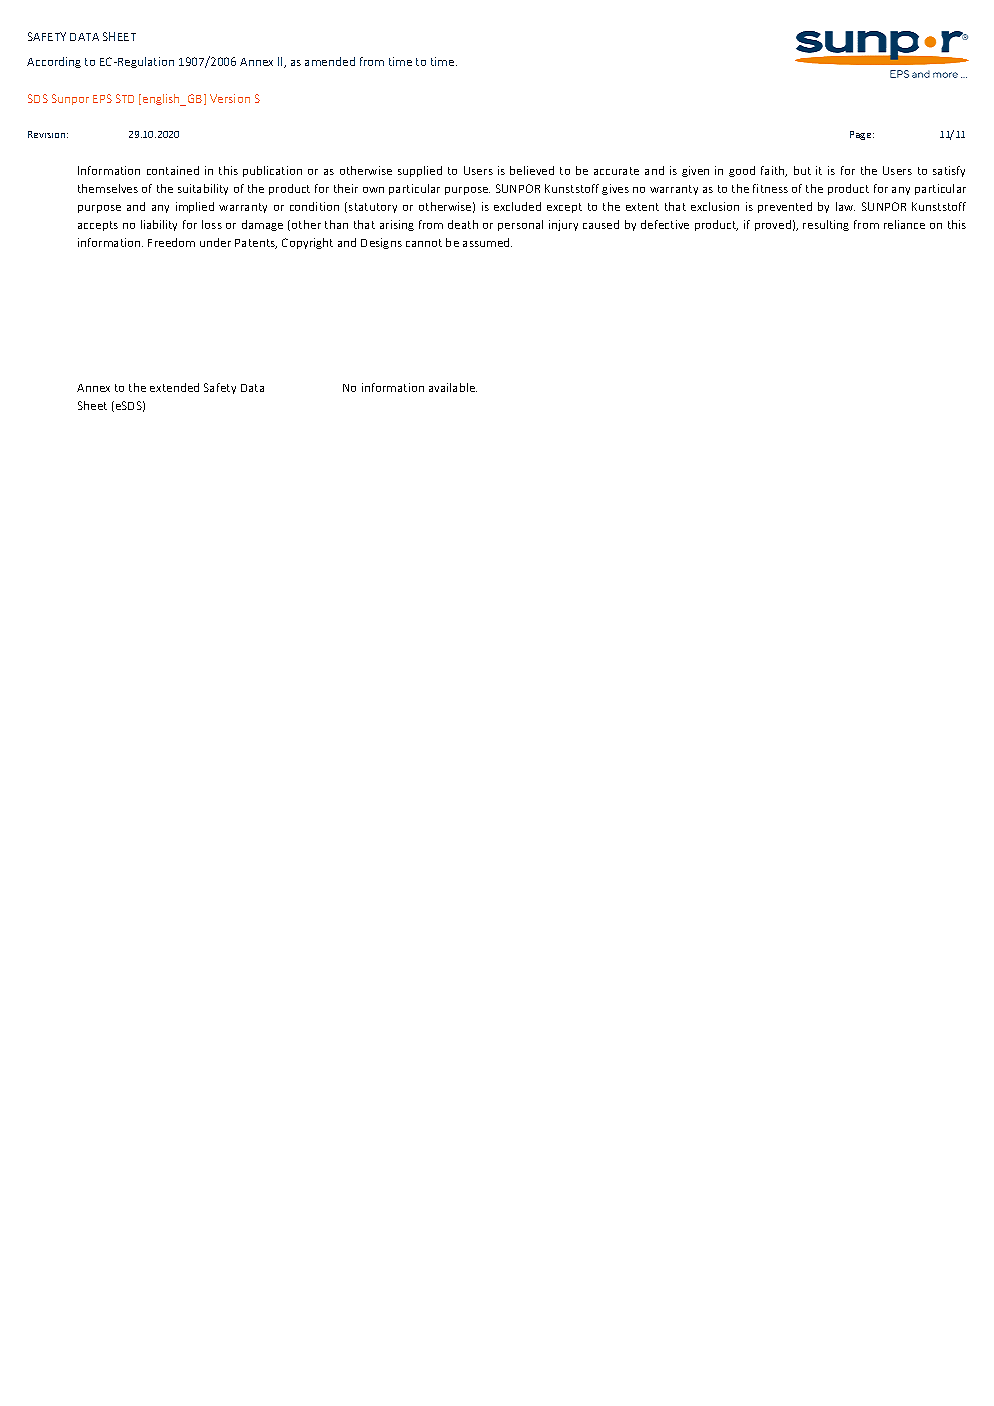 The height and width of the image is (1406, 994). I want to click on Page, so click(862, 135).
